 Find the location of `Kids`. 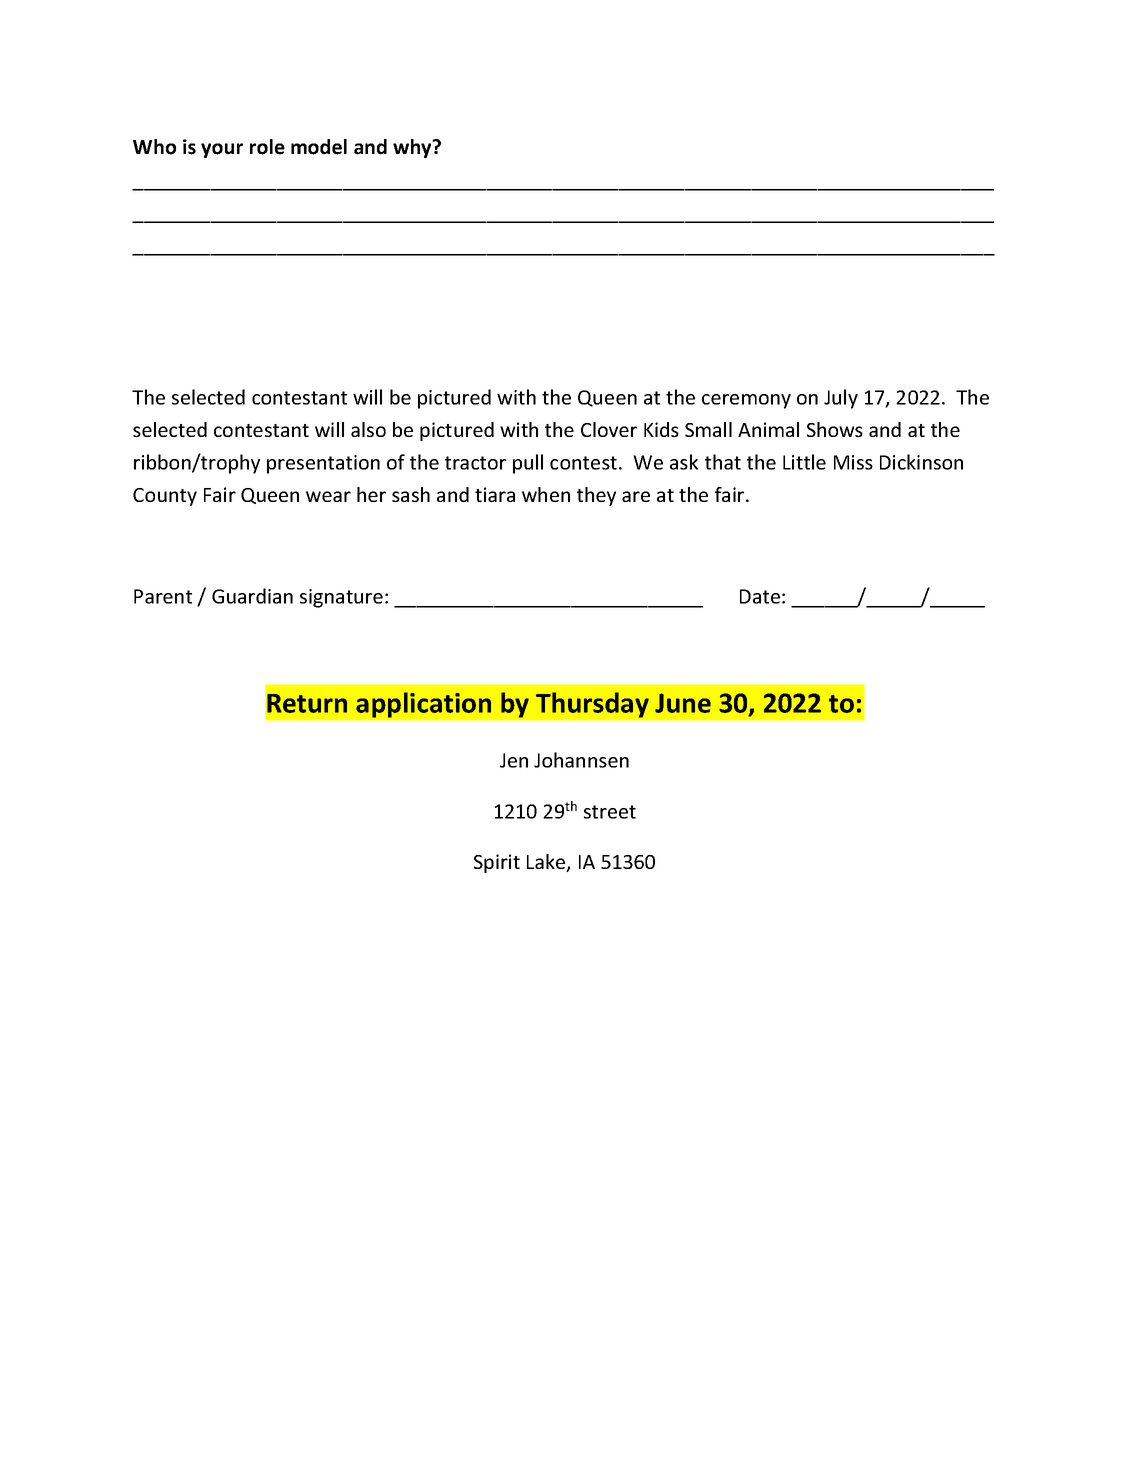

Kids is located at coordinates (661, 429).
